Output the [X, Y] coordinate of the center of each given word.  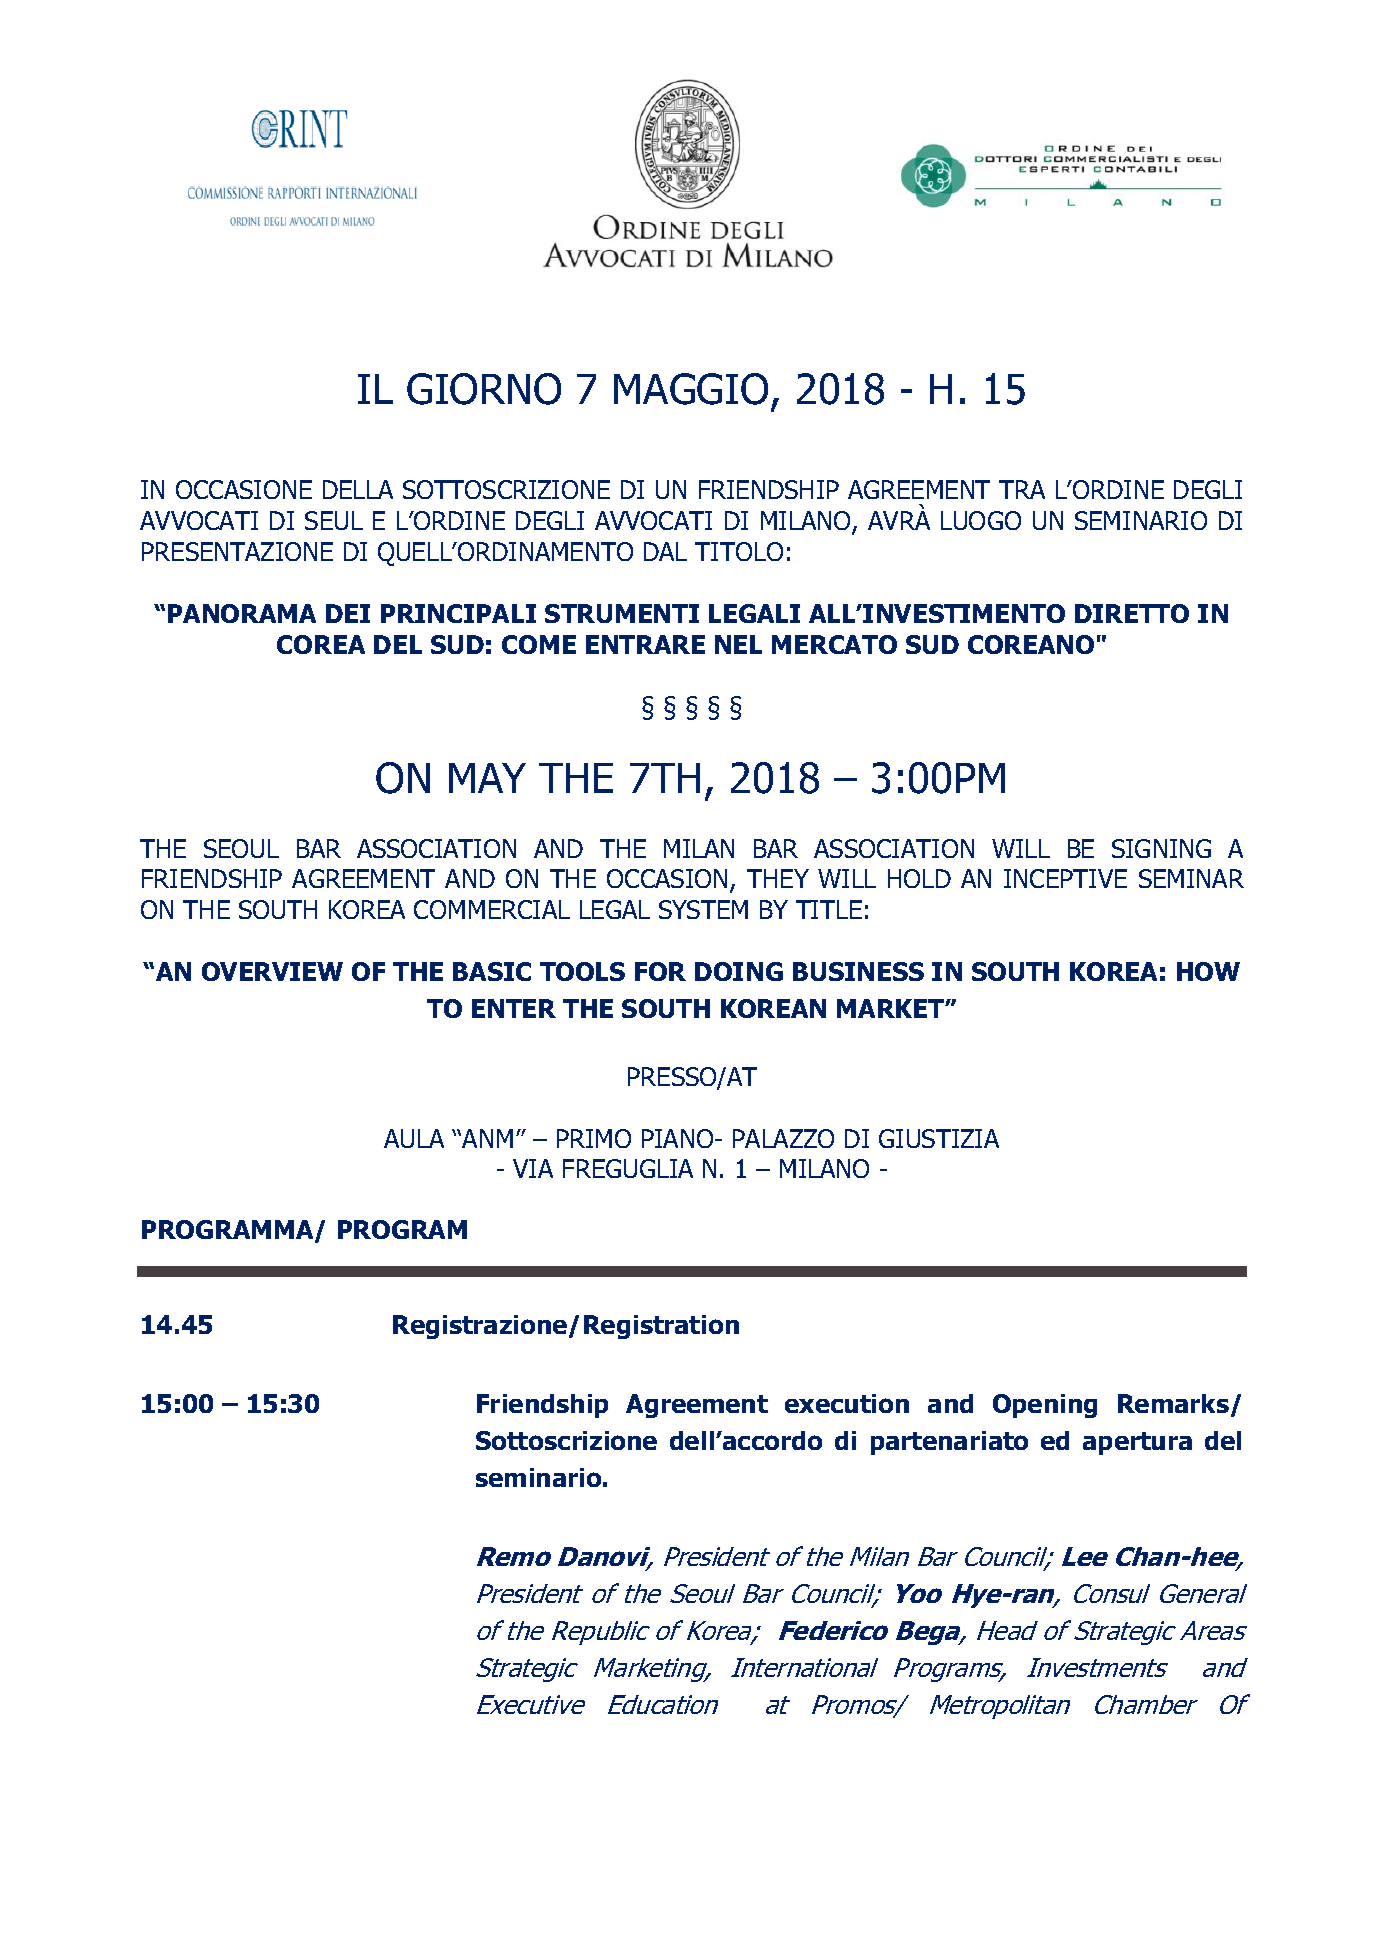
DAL [665, 551]
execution [847, 1403]
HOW [1208, 971]
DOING [739, 971]
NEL [738, 644]
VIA [533, 1168]
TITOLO [739, 551]
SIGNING [1161, 848]
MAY [487, 778]
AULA [414, 1138]
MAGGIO [691, 389]
